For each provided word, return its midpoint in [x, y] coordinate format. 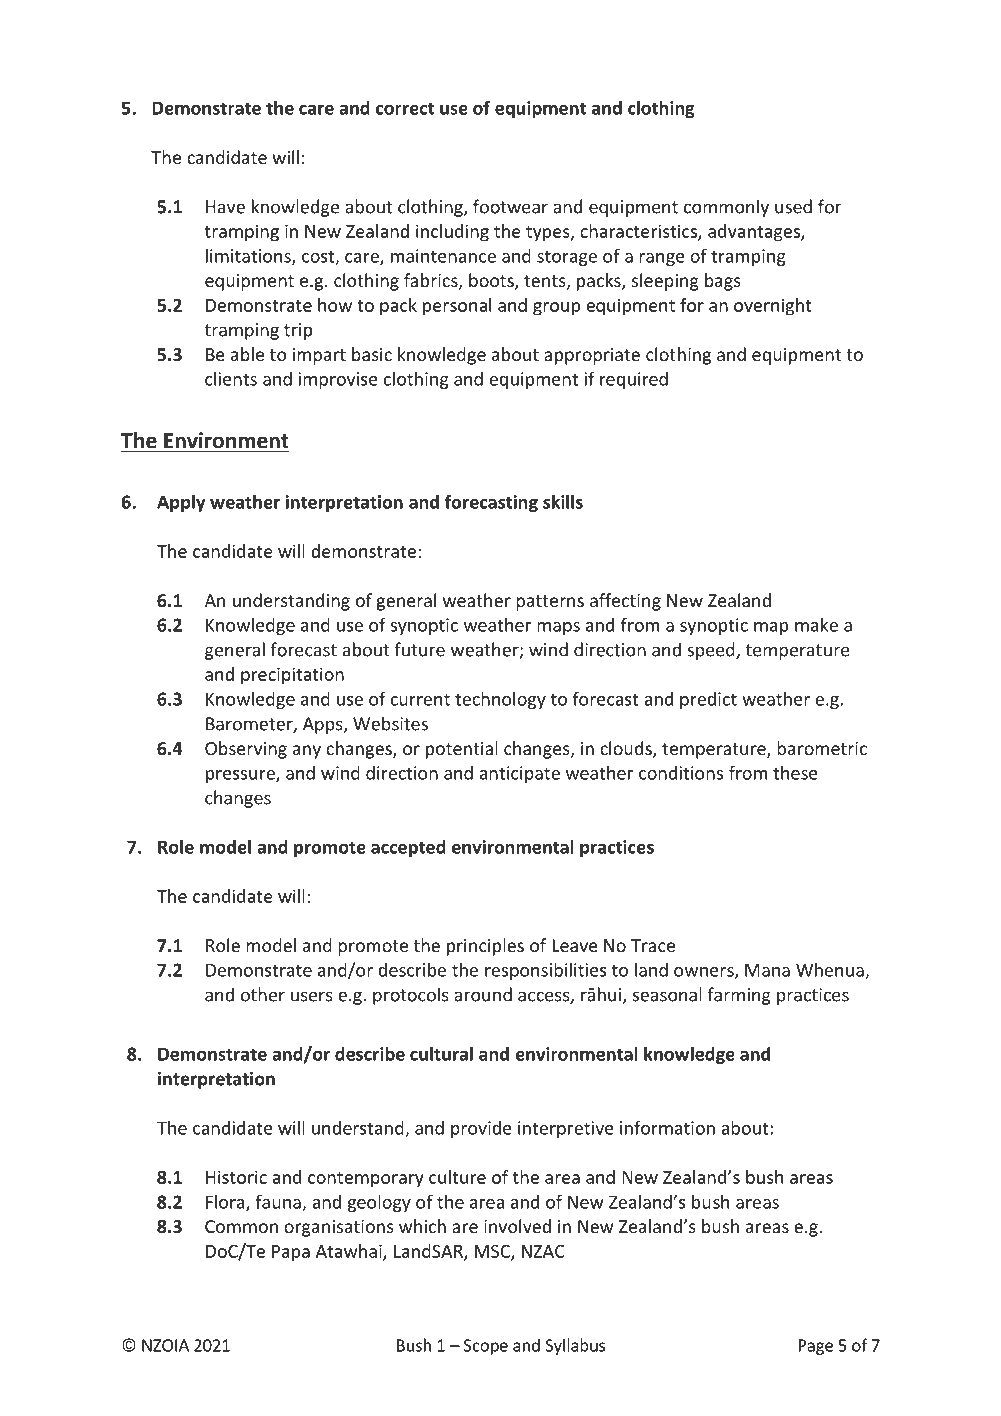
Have [225, 207]
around [483, 994]
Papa [291, 1253]
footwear [510, 206]
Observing [246, 750]
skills [563, 501]
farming [739, 996]
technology [500, 700]
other [263, 994]
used [793, 206]
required [634, 380]
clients [231, 378]
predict [708, 700]
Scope [486, 1347]
